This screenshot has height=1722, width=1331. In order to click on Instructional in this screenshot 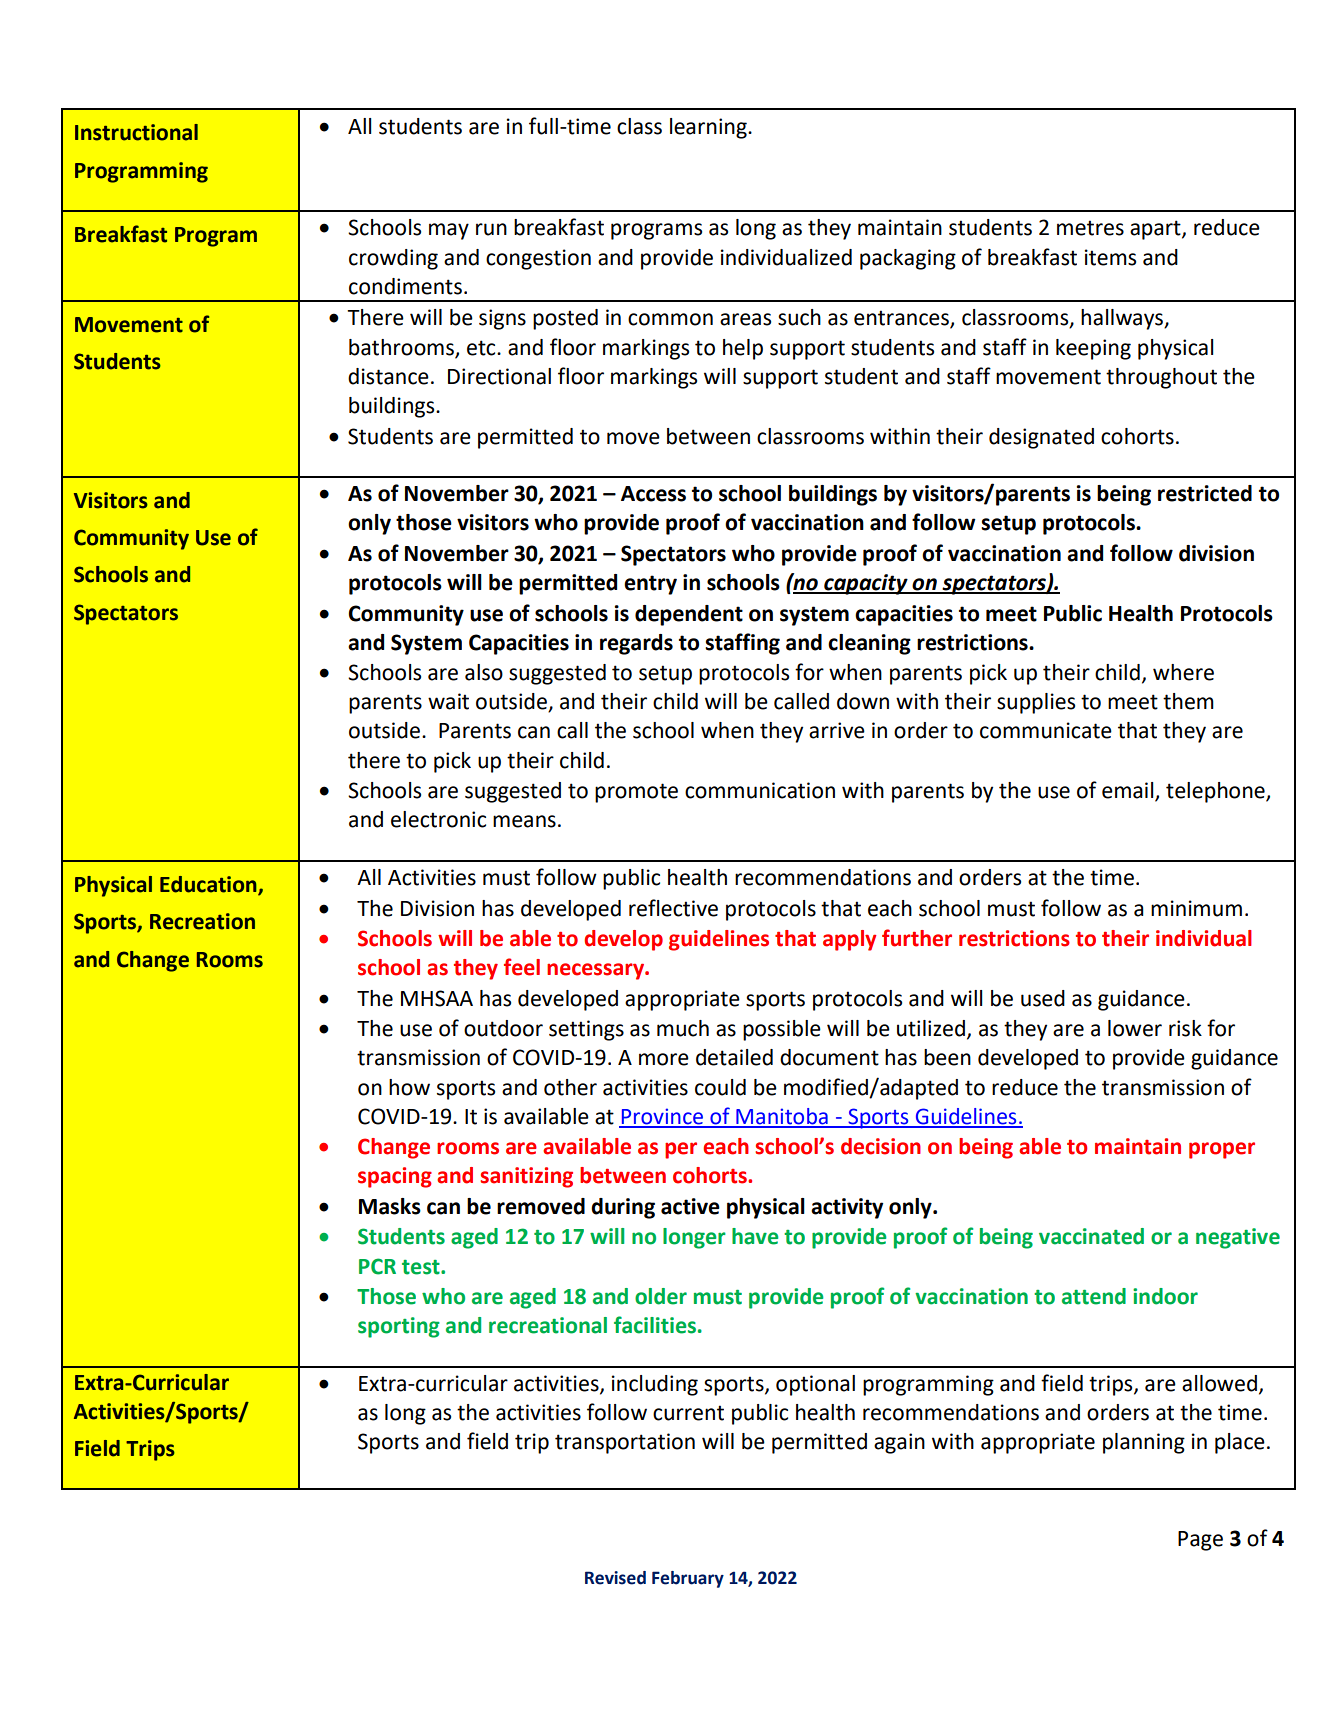, I will do `click(136, 132)`.
